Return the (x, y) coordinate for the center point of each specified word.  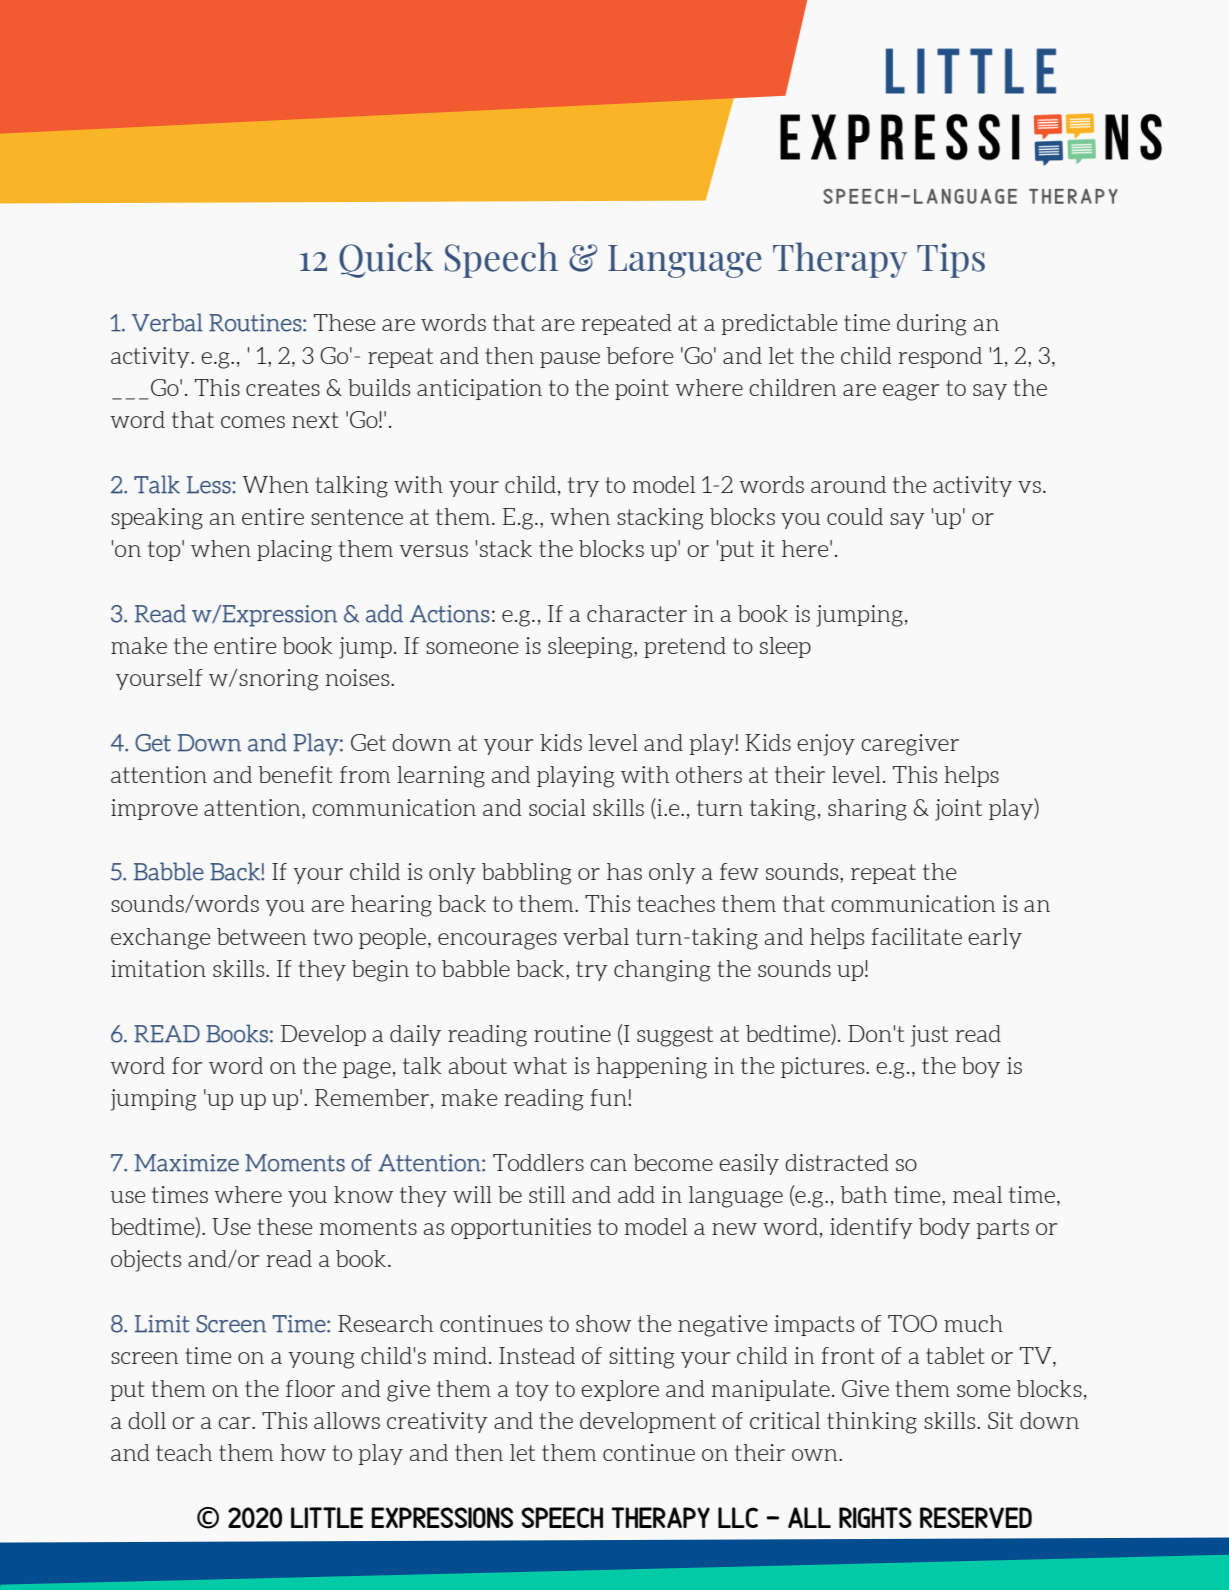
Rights (875, 1517)
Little (327, 1517)
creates (283, 388)
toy (532, 1391)
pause (570, 360)
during (931, 325)
